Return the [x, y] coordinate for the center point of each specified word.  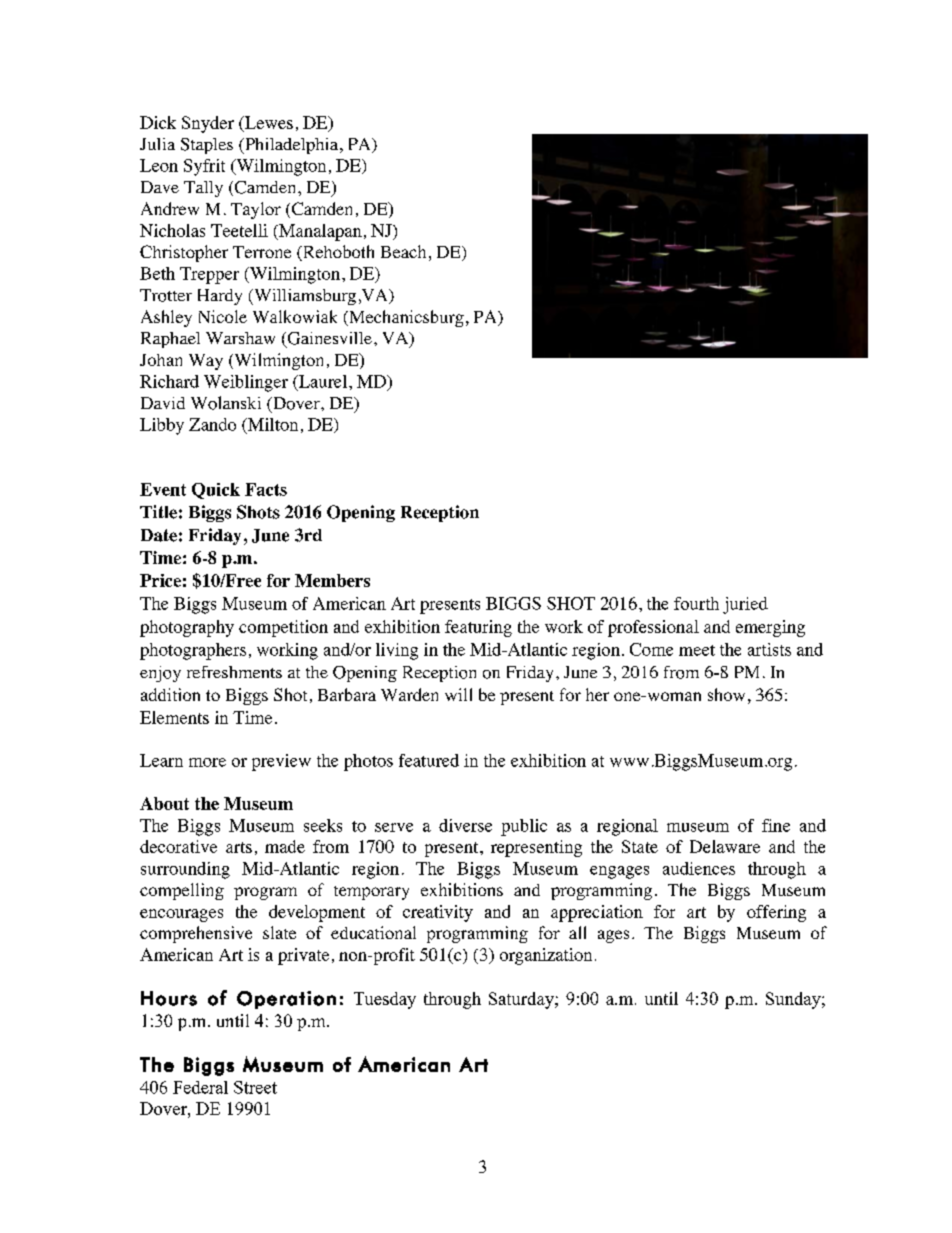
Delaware [725, 846]
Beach [403, 251]
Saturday [522, 1000]
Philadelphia [292, 146]
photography [187, 628]
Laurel [321, 382]
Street [255, 1087]
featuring [478, 628]
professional [653, 628]
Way [206, 362]
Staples [207, 146]
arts [239, 847]
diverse [465, 825]
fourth [696, 603]
